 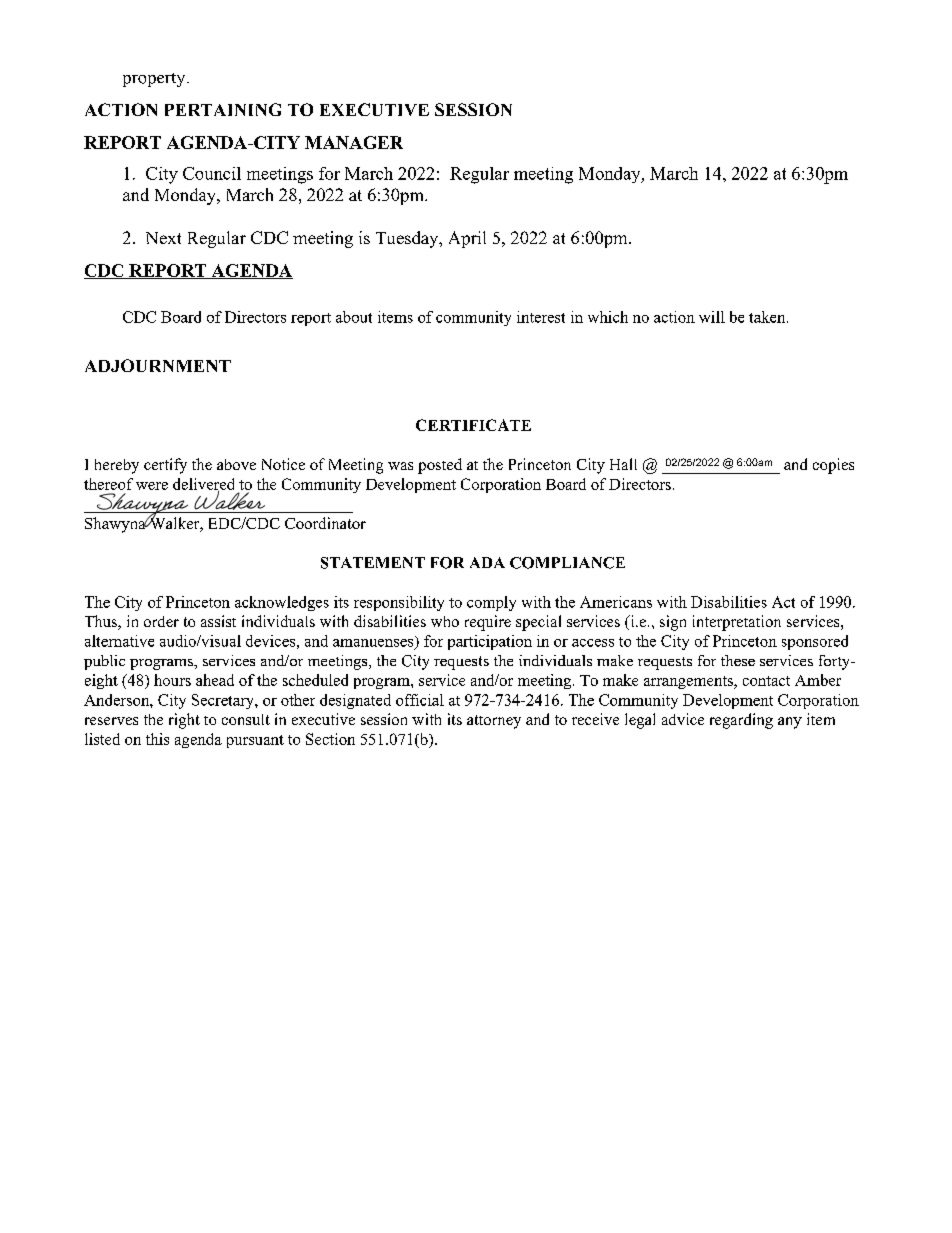 What do you see at coordinates (467, 239) in the screenshot?
I see `April` at bounding box center [467, 239].
